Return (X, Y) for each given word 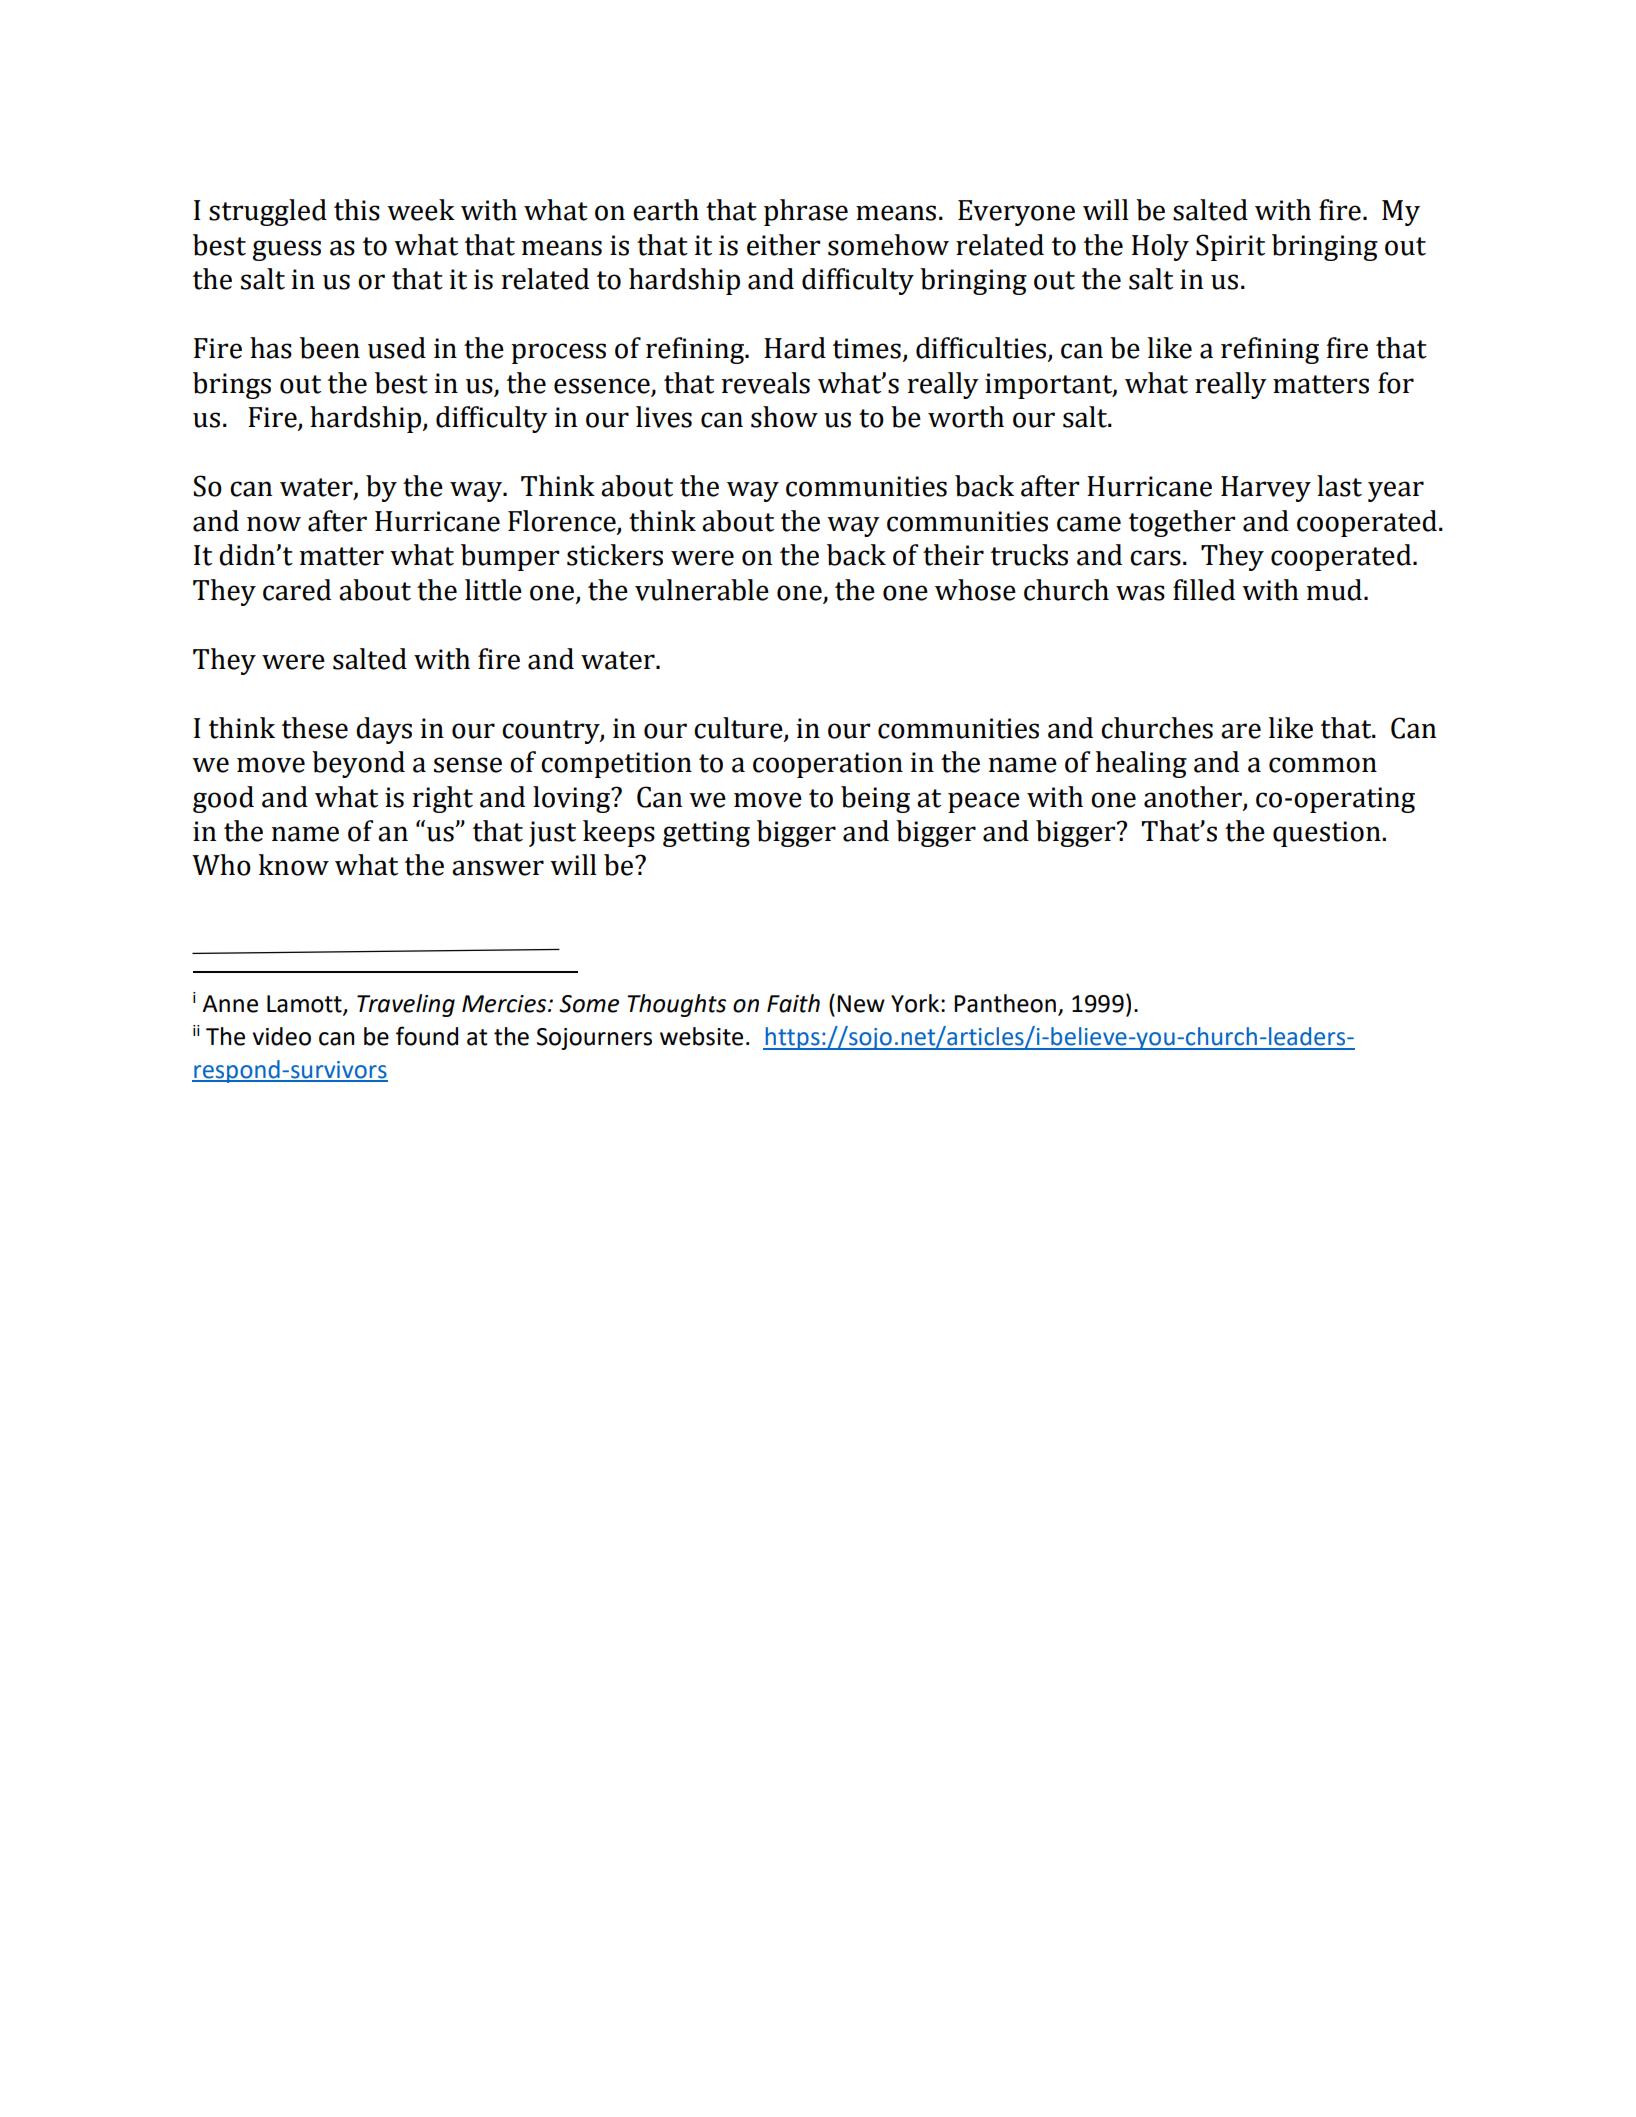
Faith (793, 1003)
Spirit (1230, 247)
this (357, 210)
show (784, 417)
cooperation (828, 765)
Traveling (406, 1005)
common (1323, 765)
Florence (562, 521)
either (783, 245)
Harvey (1266, 489)
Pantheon (1005, 1003)
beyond (358, 764)
